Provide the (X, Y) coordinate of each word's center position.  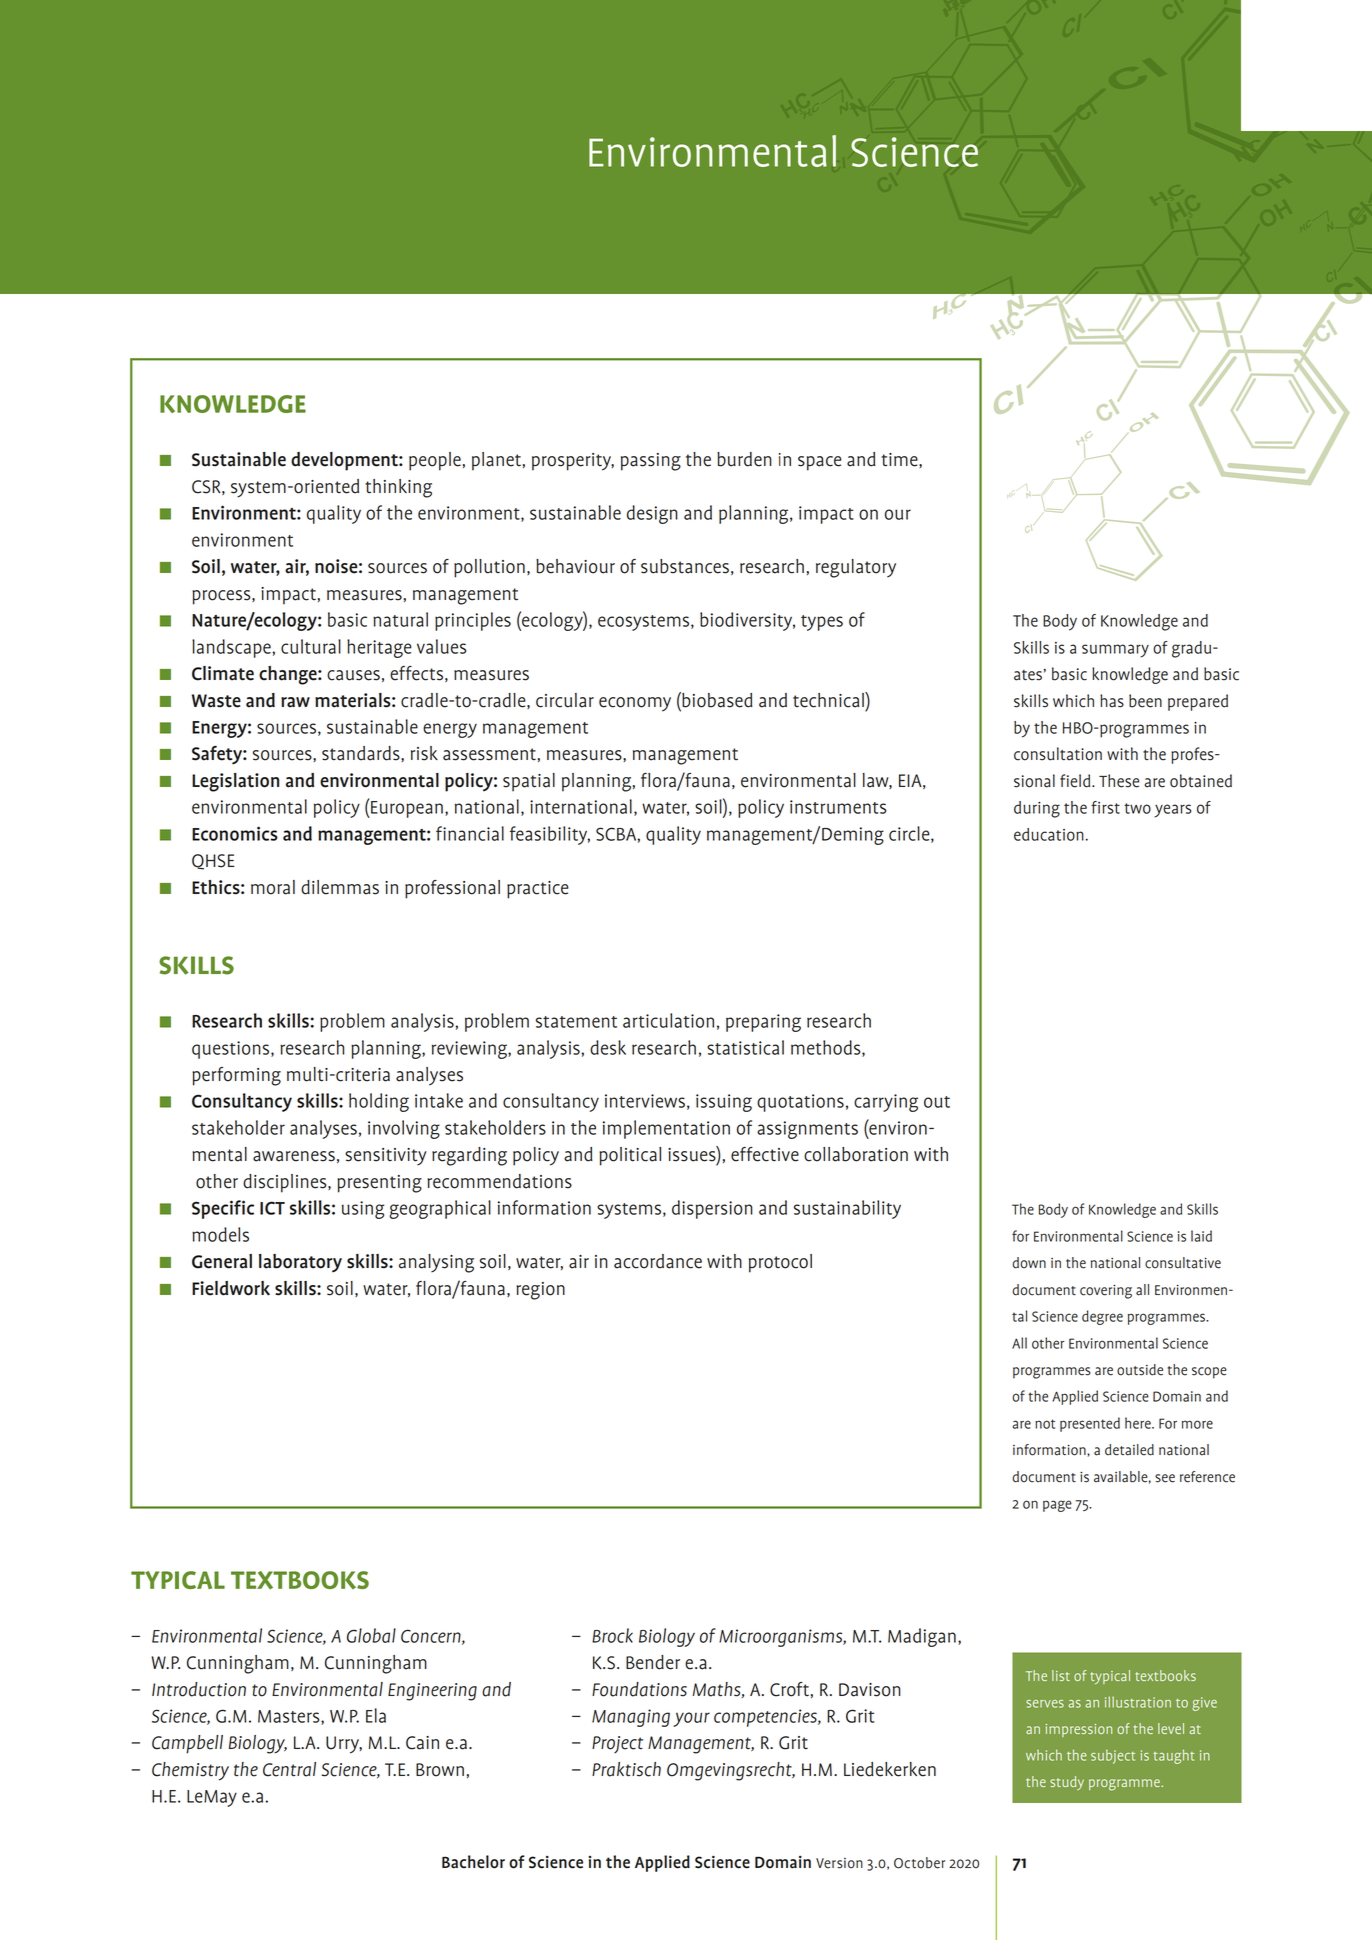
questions (232, 1050)
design (652, 514)
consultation (1058, 754)
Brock (612, 1635)
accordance (658, 1261)
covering (1106, 1292)
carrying (886, 1103)
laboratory (300, 1263)
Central (289, 1769)
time (901, 460)
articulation (668, 1020)
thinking (398, 488)
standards (362, 753)
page (1057, 1506)
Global (371, 1635)
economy (635, 704)
